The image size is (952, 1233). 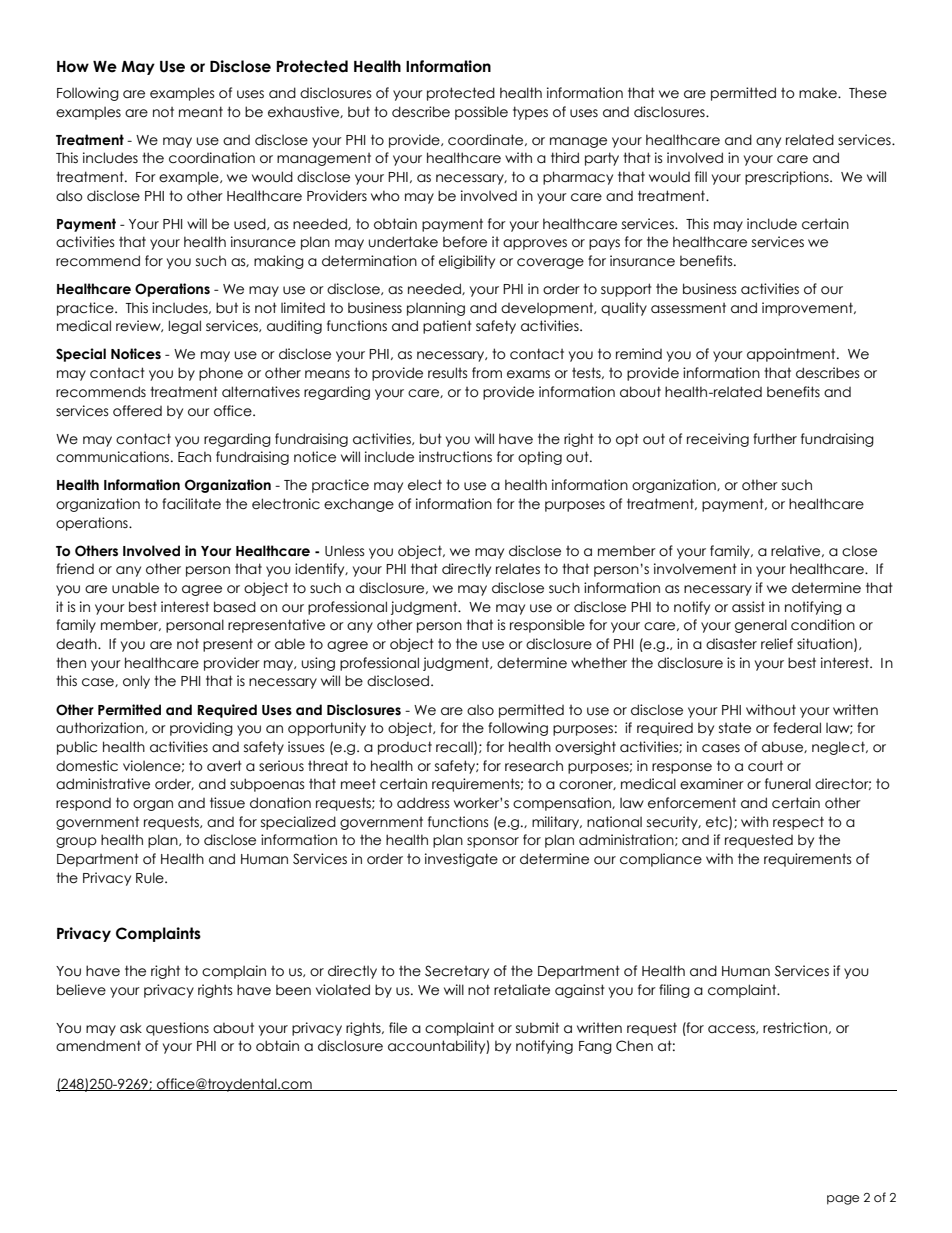 What do you see at coordinates (819, 93) in the screenshot?
I see `make` at bounding box center [819, 93].
